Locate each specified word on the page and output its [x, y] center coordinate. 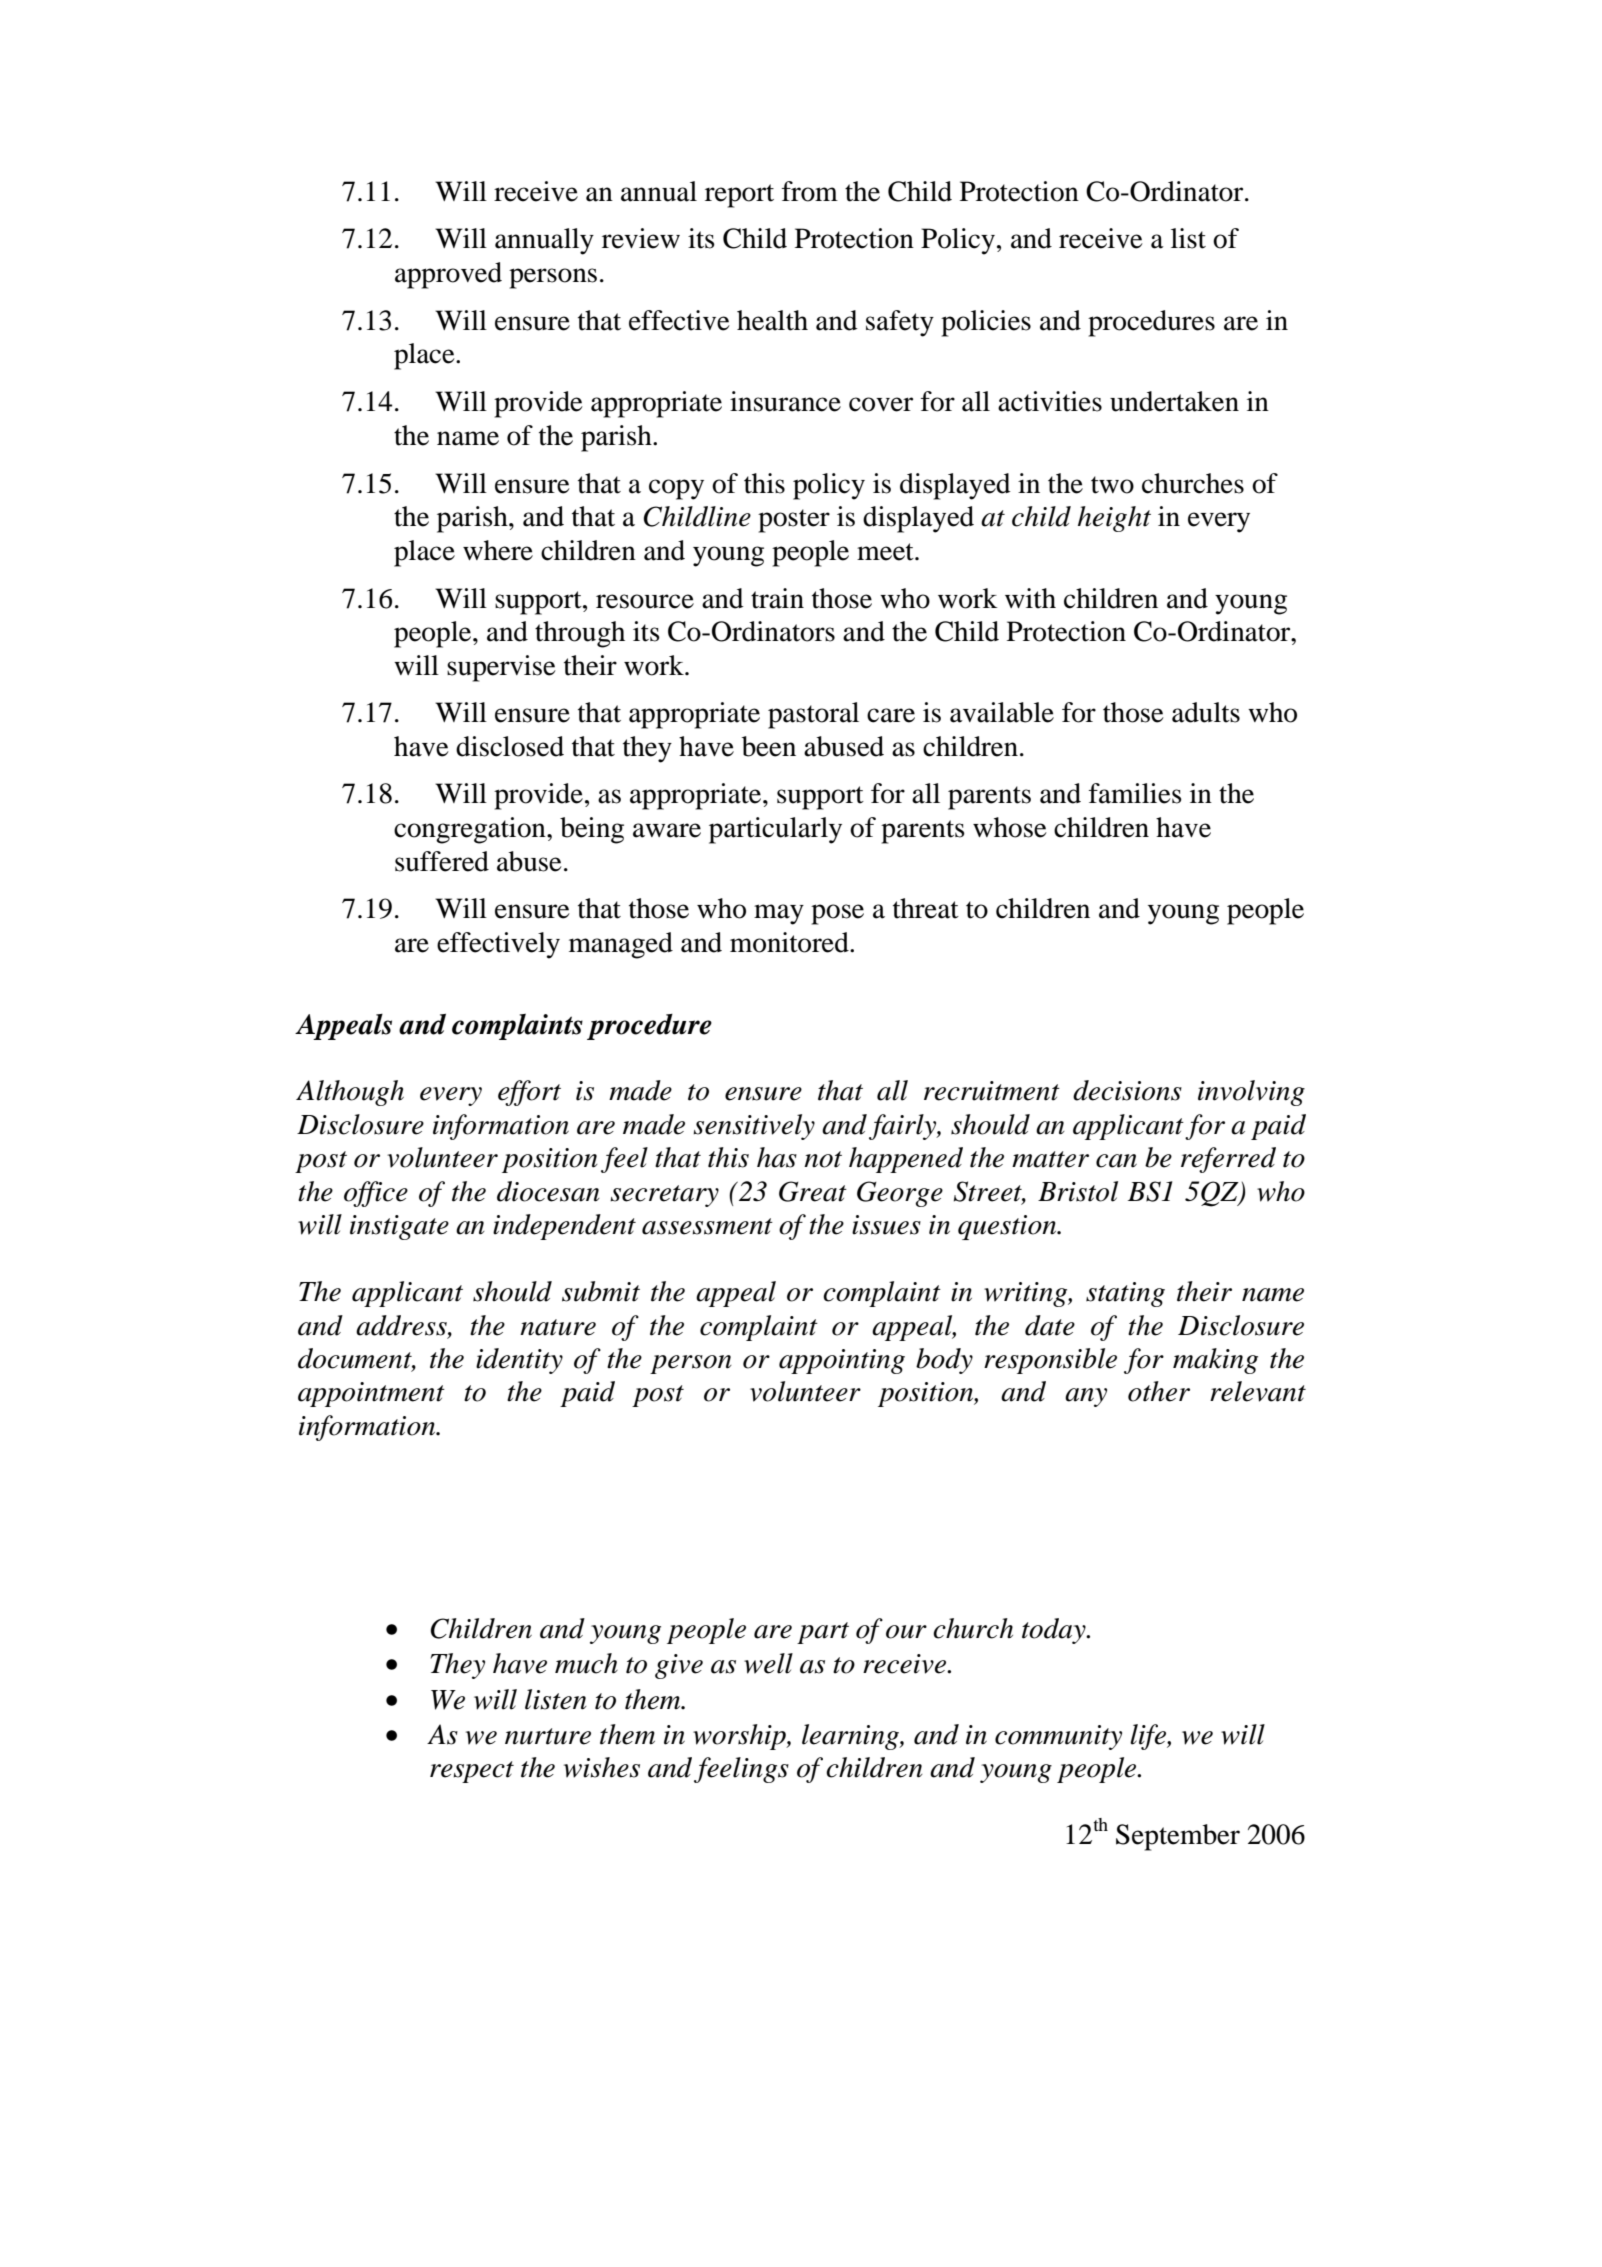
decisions [1127, 1090]
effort [529, 1093]
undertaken [1174, 401]
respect [472, 1772]
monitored [790, 942]
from [810, 191]
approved [448, 275]
